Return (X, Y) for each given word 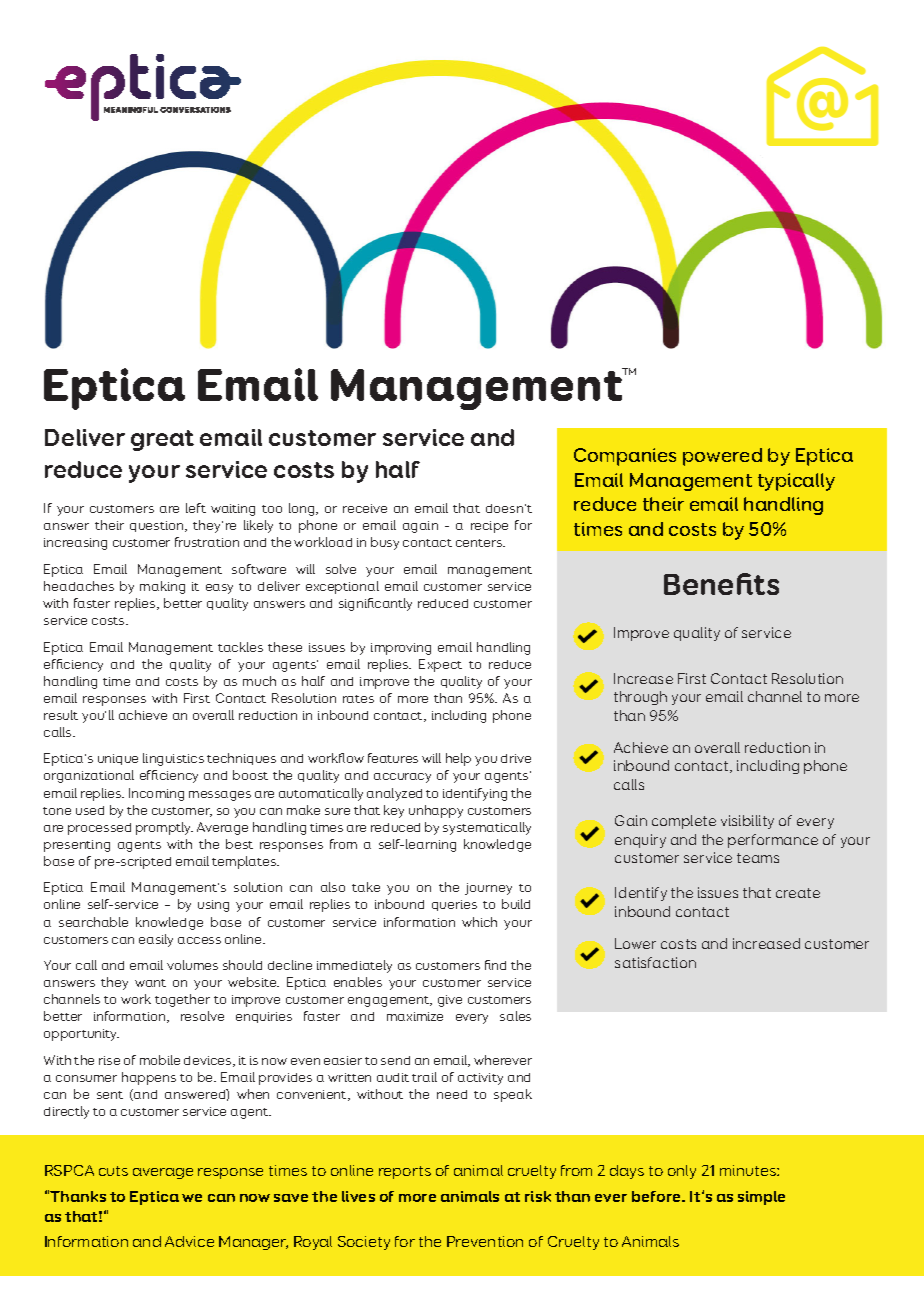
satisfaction (655, 962)
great (162, 440)
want (150, 983)
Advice (189, 1241)
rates (358, 699)
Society (364, 1243)
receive (365, 508)
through (640, 698)
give (450, 1001)
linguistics (173, 759)
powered (722, 457)
